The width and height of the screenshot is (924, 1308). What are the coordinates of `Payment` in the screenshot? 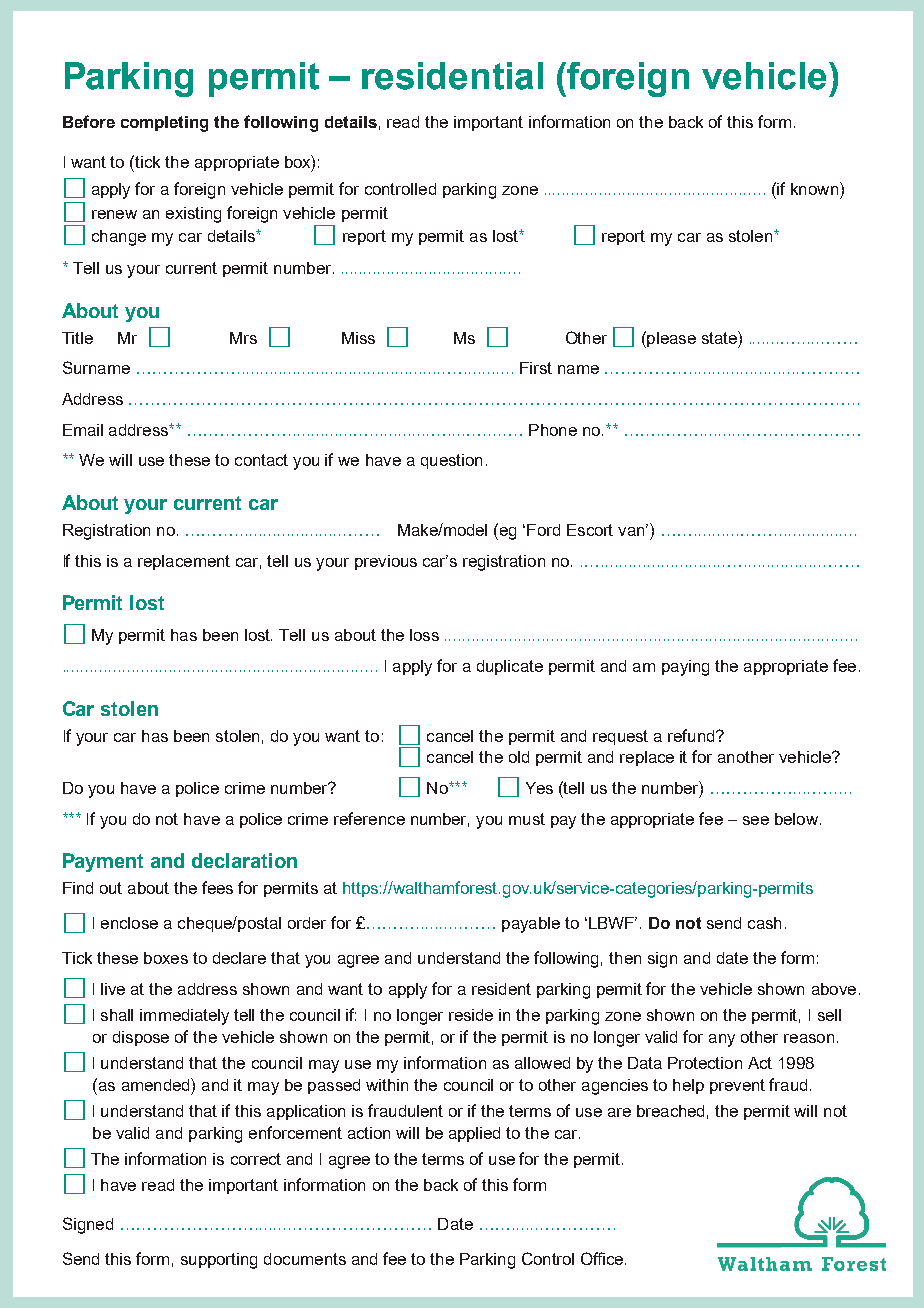 It's located at (103, 862).
